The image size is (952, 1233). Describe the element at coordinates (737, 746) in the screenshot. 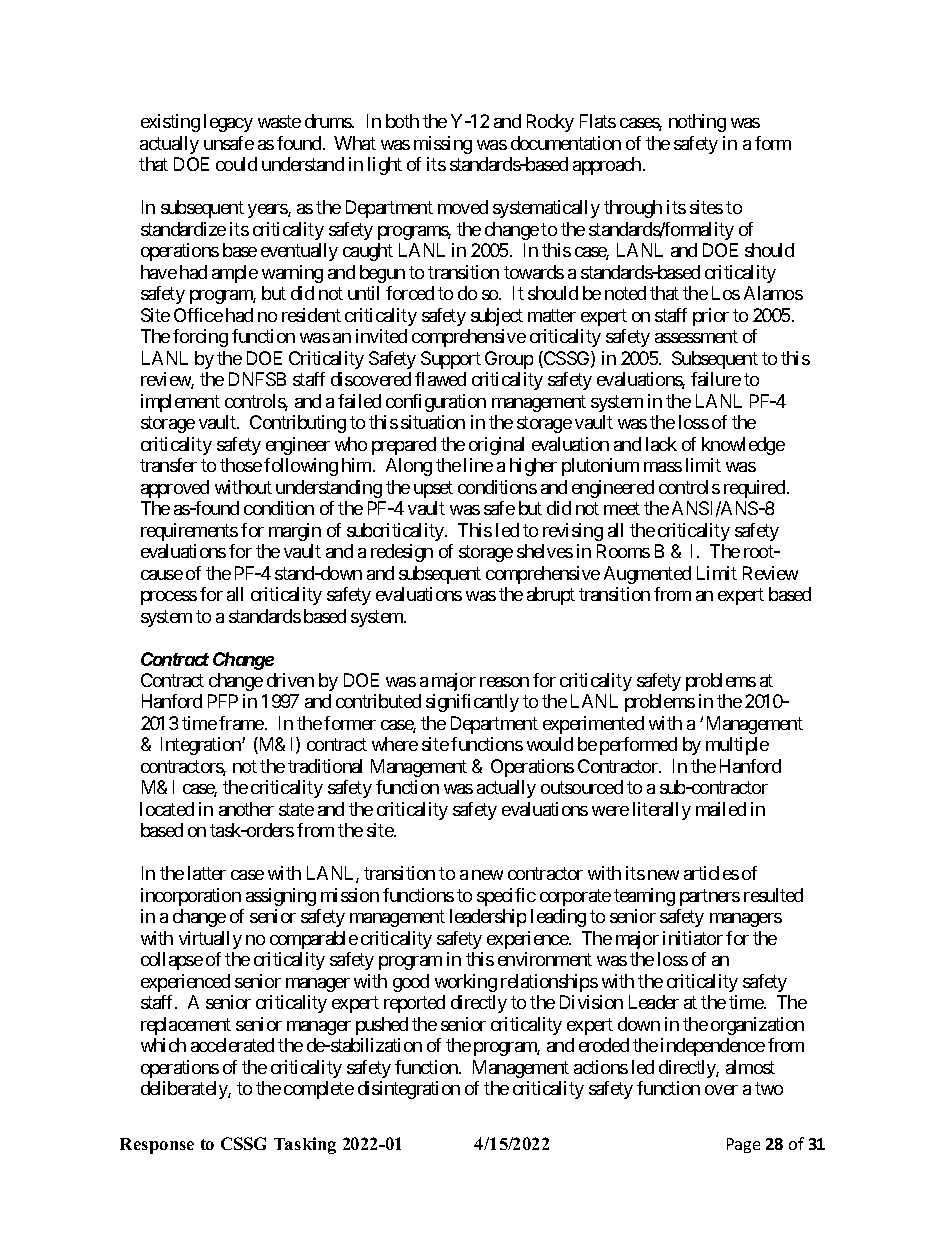

I see `multiple` at that location.
